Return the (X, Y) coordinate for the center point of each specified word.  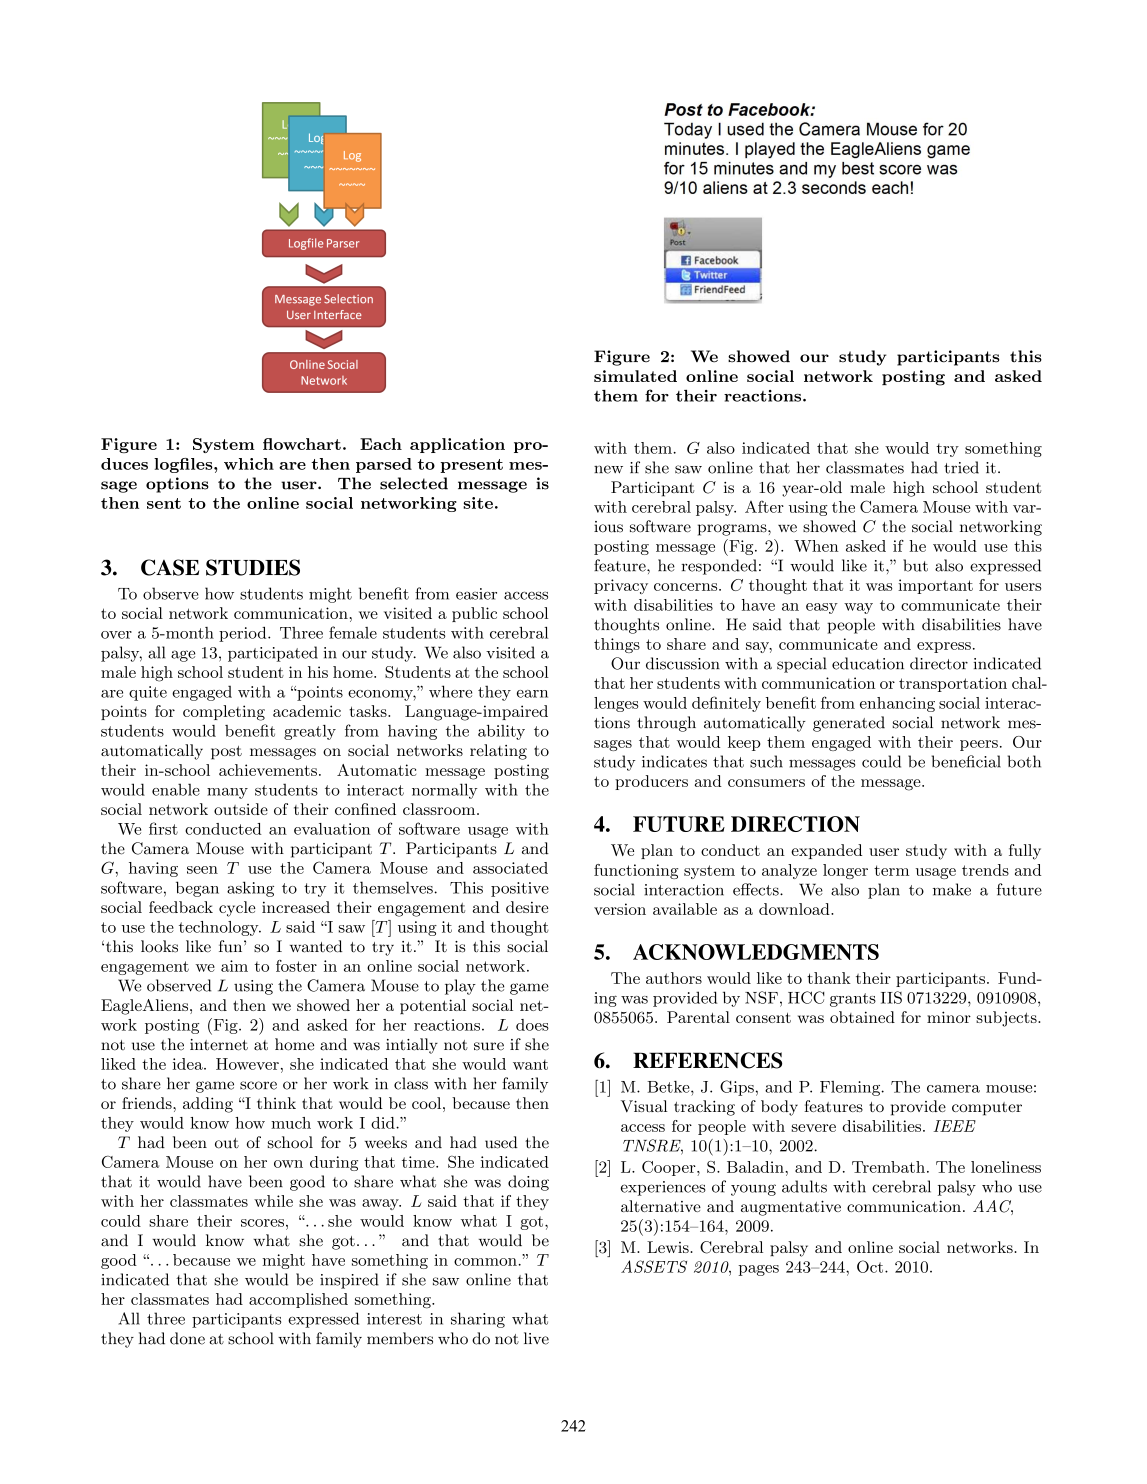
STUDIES (253, 567)
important (935, 586)
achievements (268, 770)
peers (979, 745)
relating (498, 752)
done (187, 1338)
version (620, 909)
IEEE (954, 1126)
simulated (635, 376)
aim (234, 966)
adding (208, 1105)
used (501, 1142)
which (249, 464)
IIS (891, 997)
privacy (621, 586)
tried (961, 467)
